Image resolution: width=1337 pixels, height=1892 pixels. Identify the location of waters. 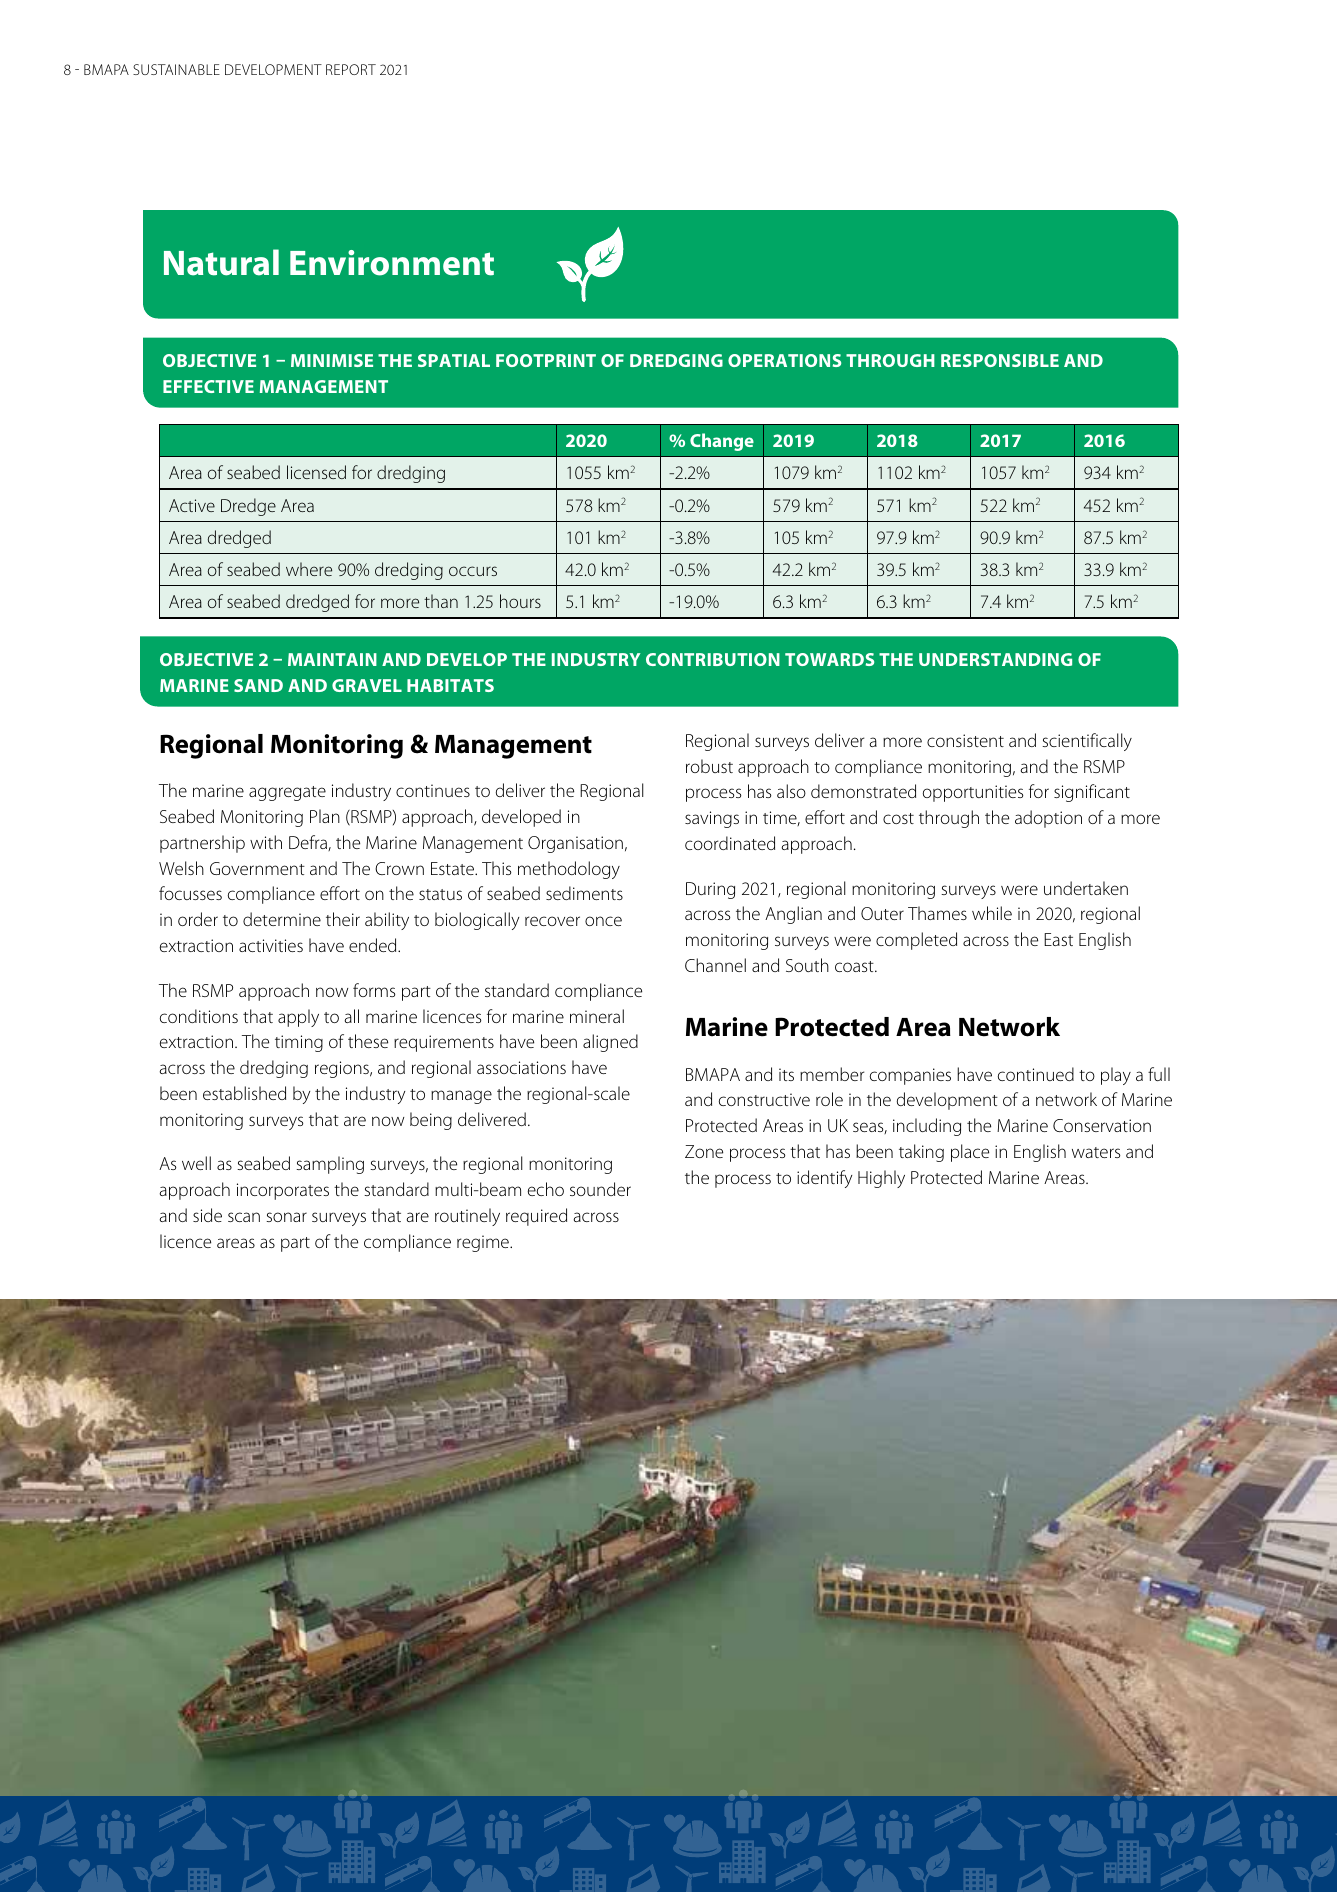
(1096, 1152).
